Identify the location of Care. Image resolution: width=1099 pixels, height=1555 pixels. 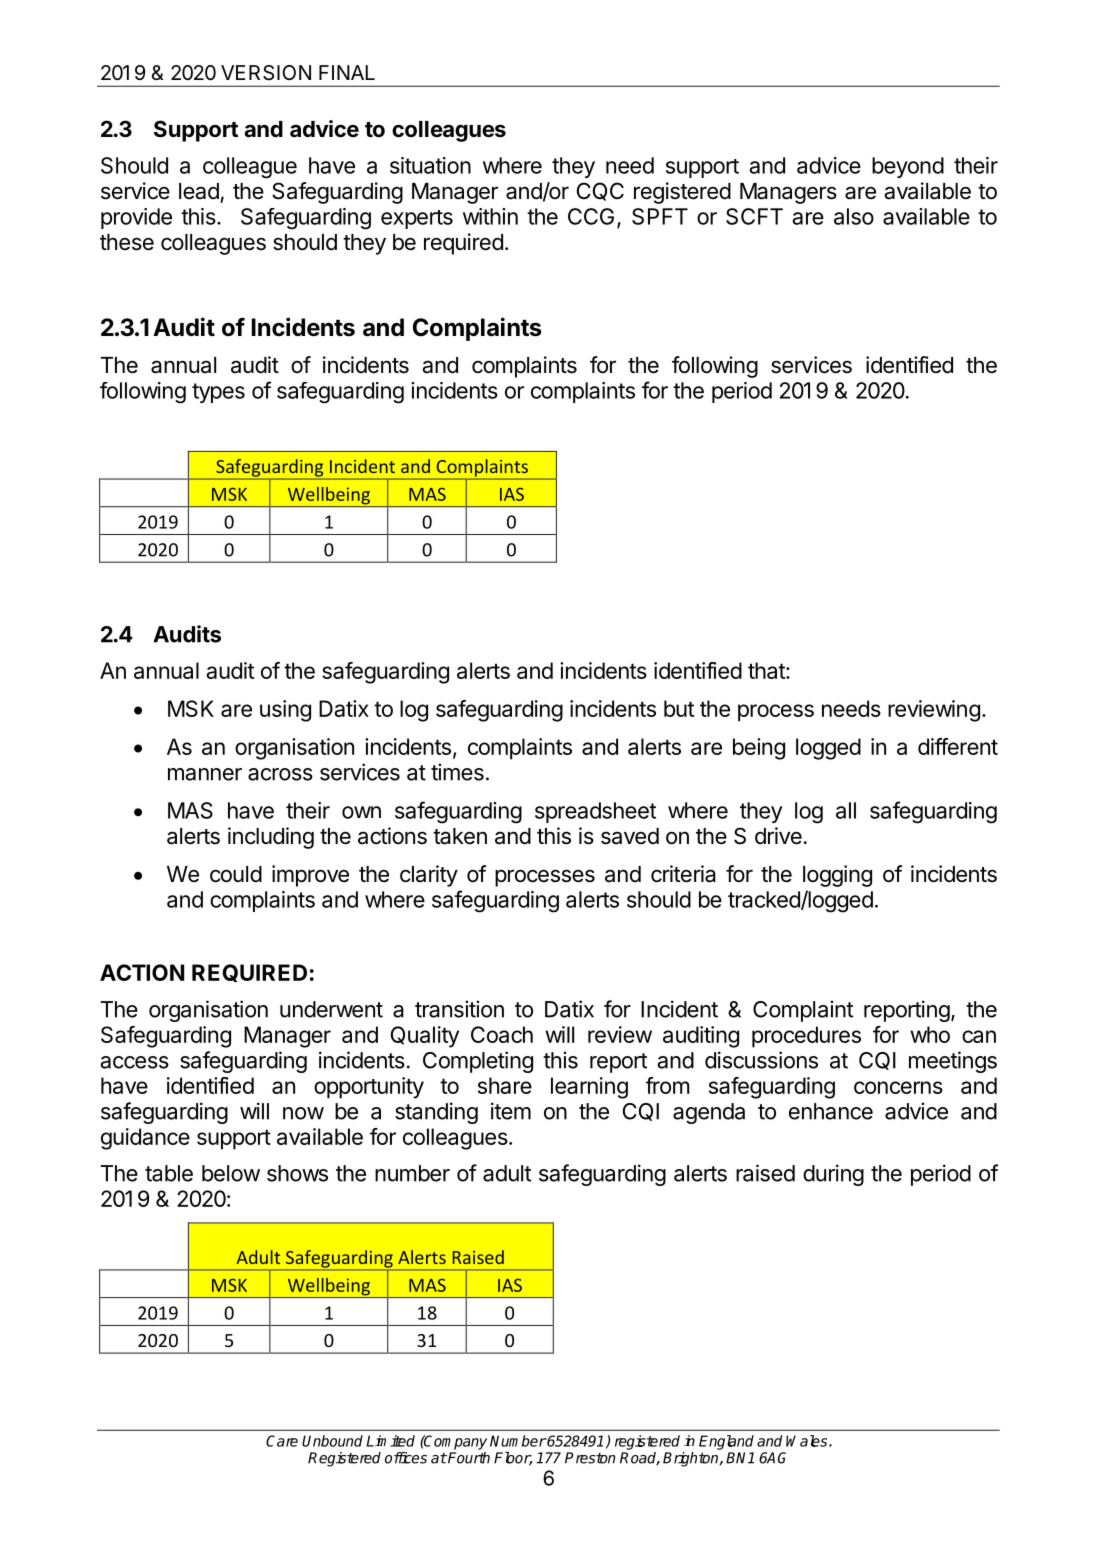
(282, 1441).
